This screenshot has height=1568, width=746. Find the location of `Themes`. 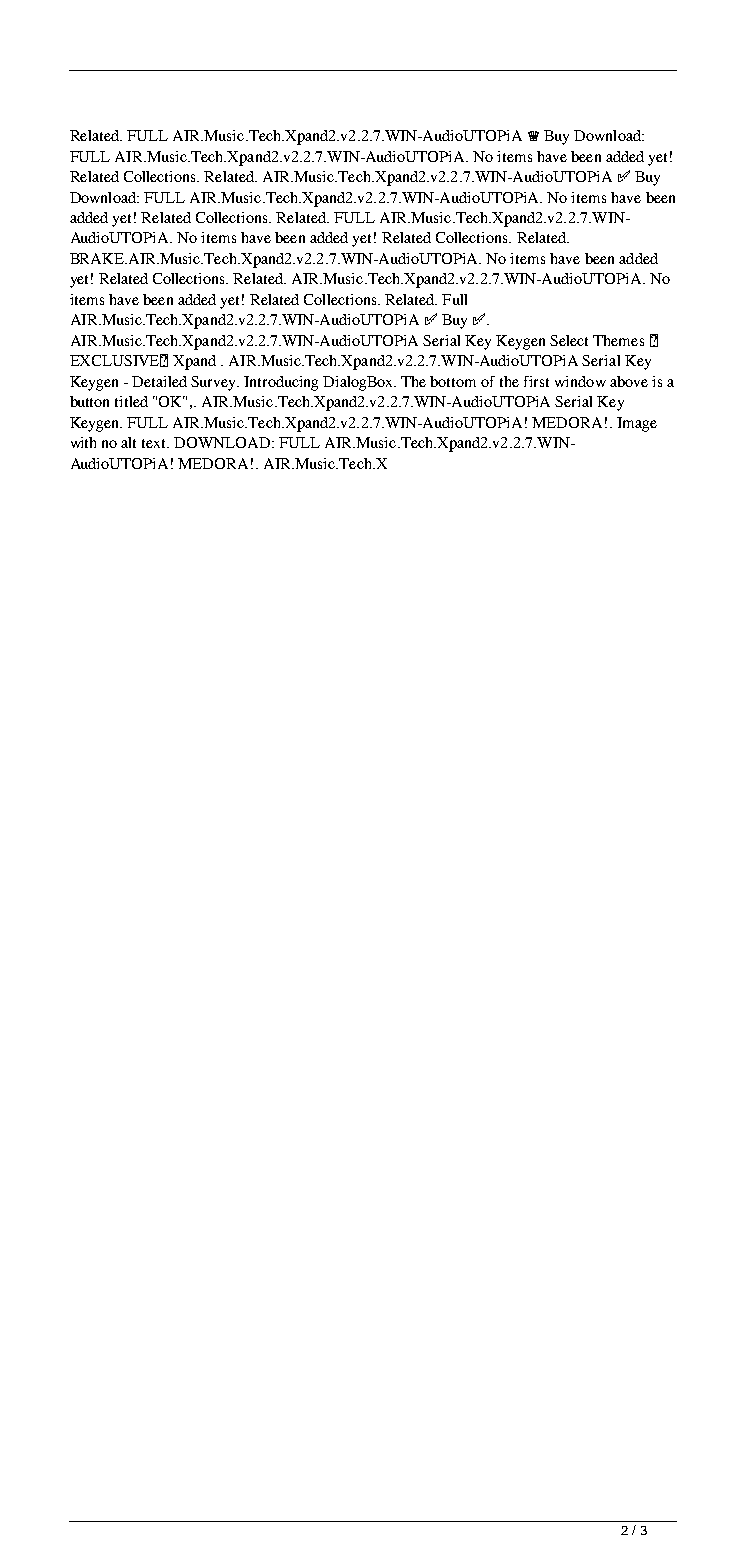

Themes is located at coordinates (618, 340).
